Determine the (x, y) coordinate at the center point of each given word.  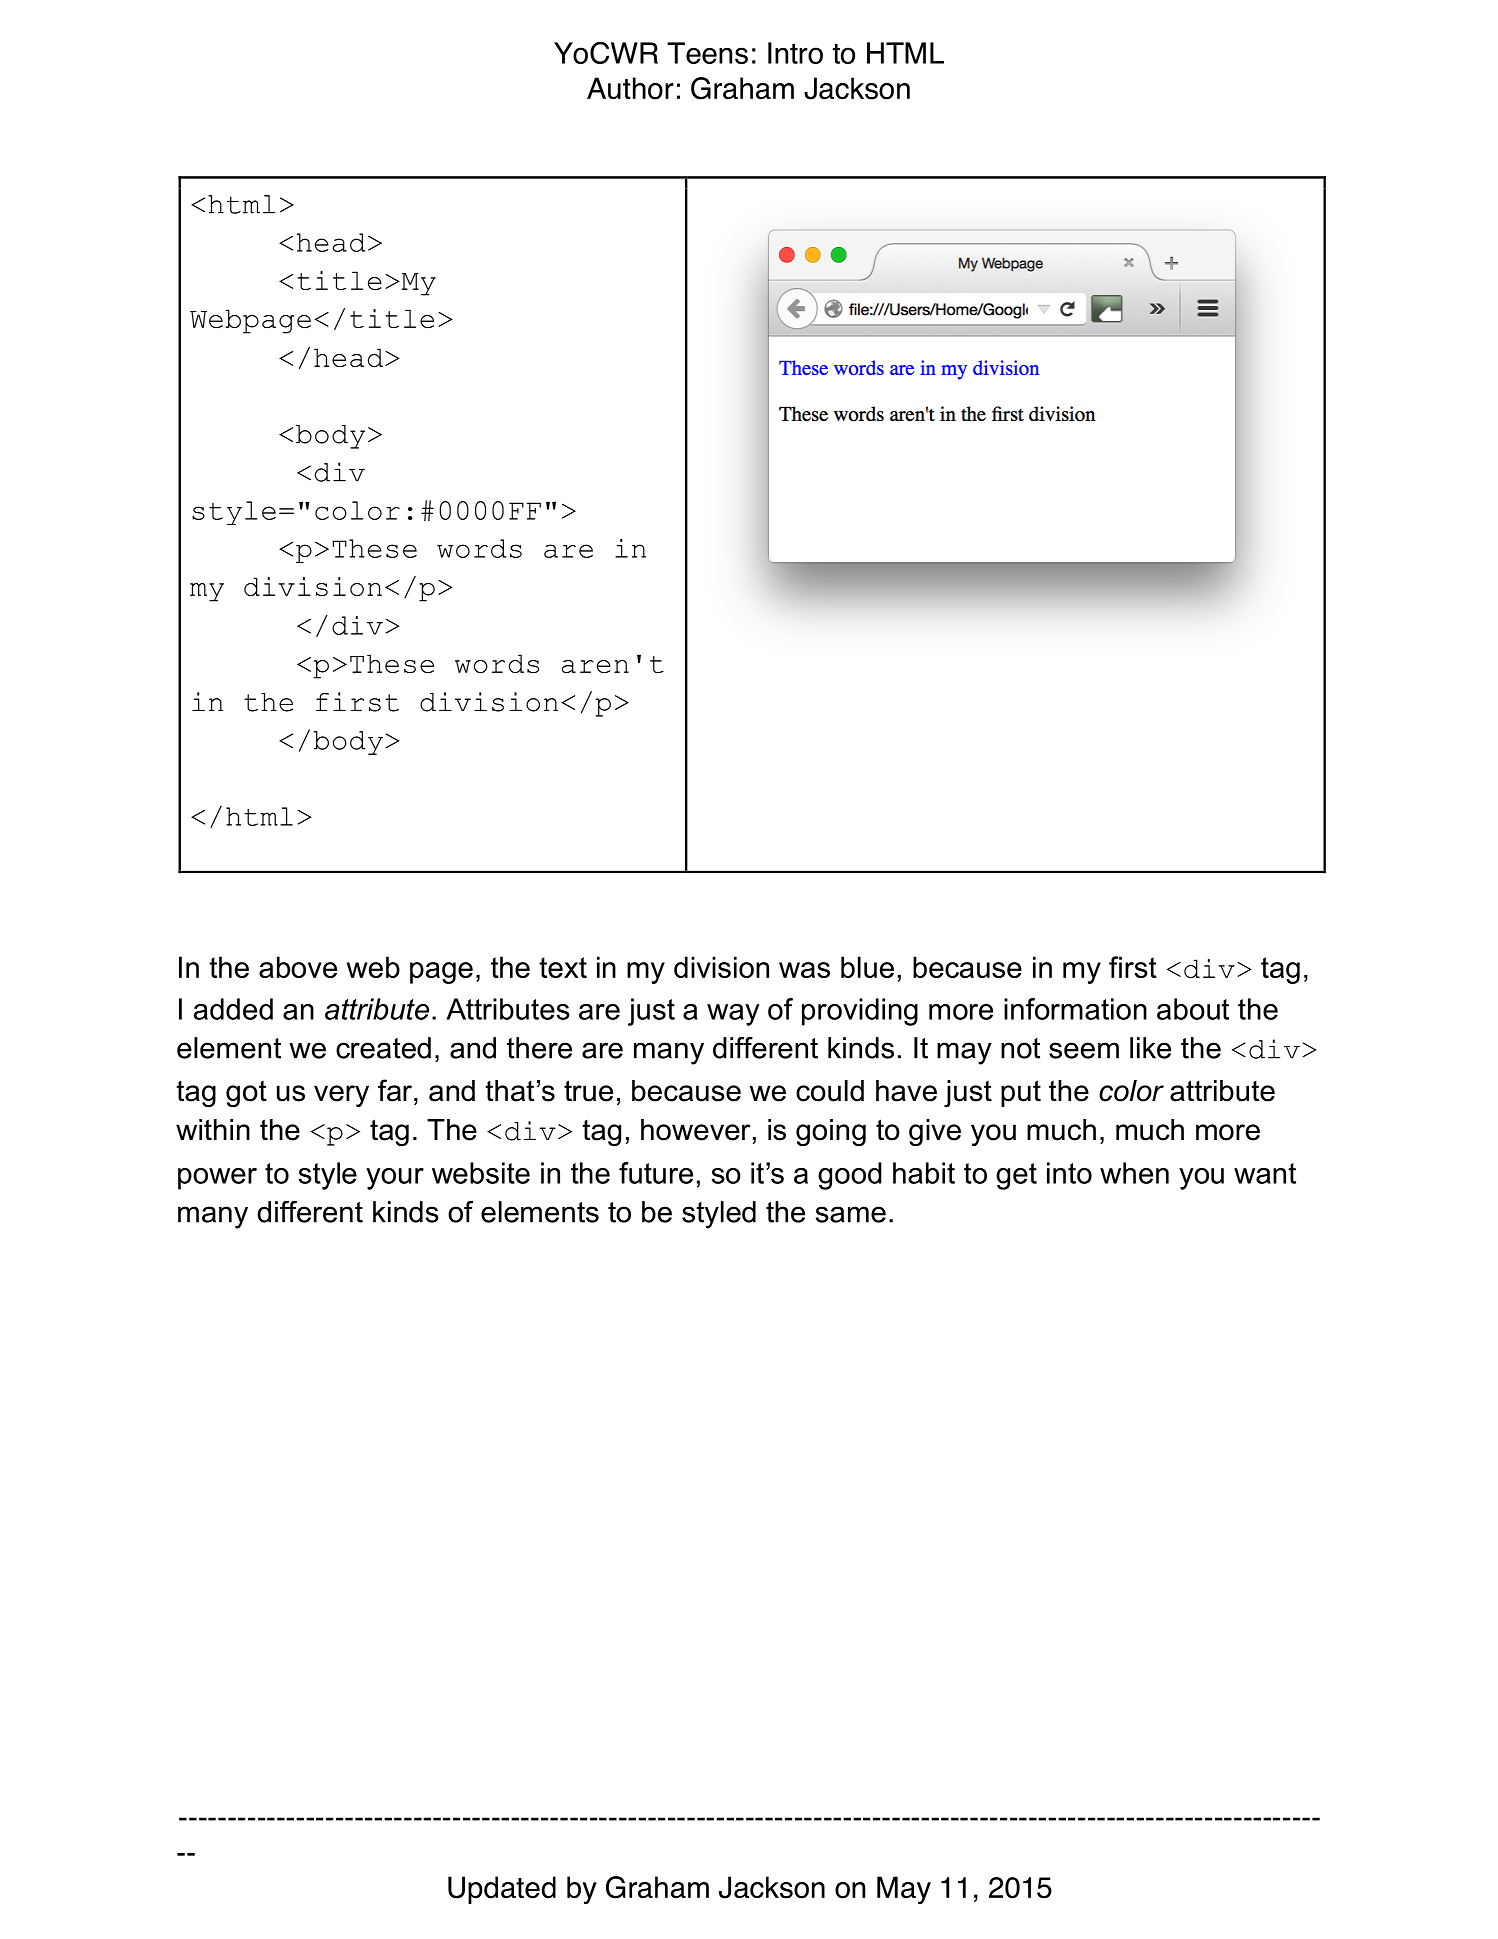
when (1134, 1173)
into (1069, 1173)
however (696, 1130)
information (1075, 1009)
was (804, 970)
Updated (502, 1890)
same (851, 1214)
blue (867, 967)
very (341, 1096)
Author (630, 88)
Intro (795, 53)
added (233, 1009)
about (1193, 1009)
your (395, 1179)
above (298, 967)
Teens (707, 53)
